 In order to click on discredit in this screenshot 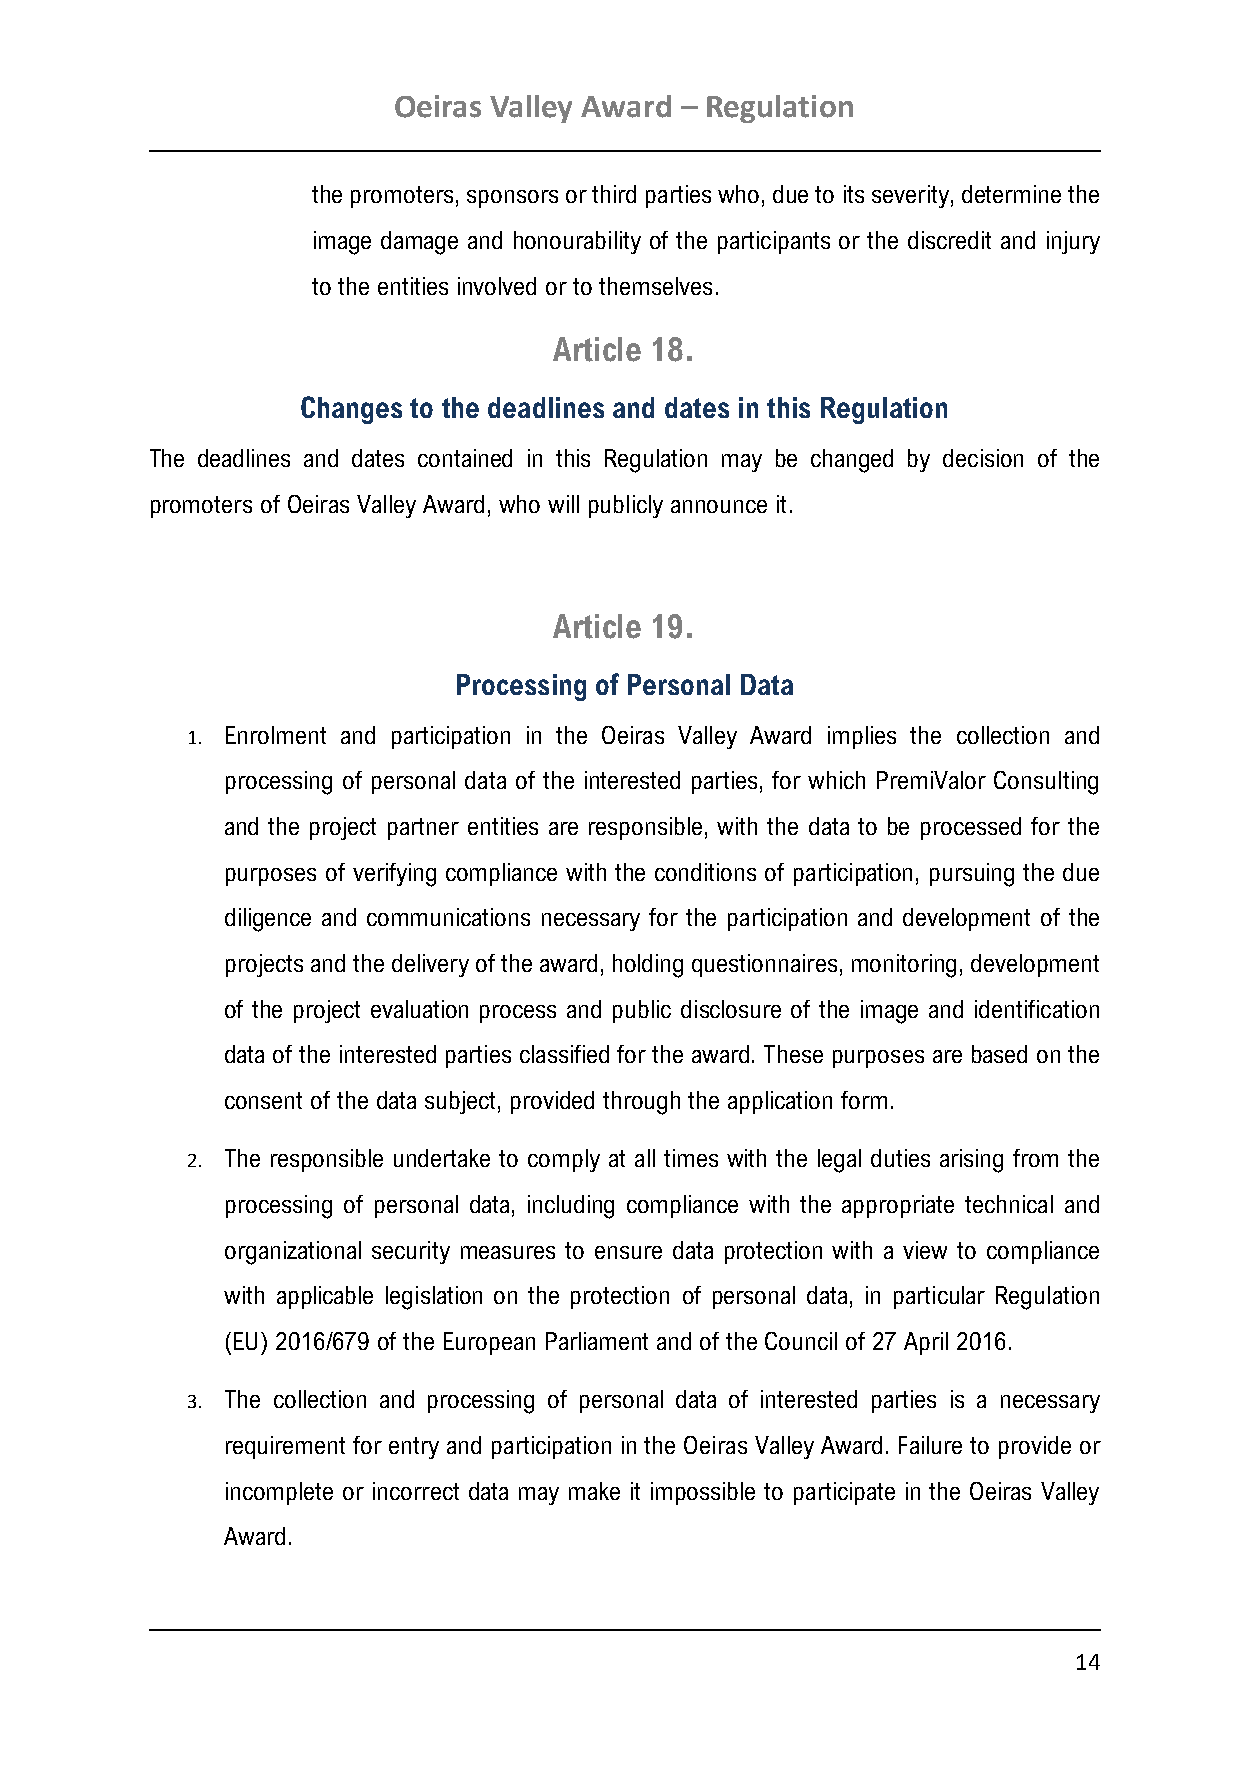, I will do `click(949, 240)`.
